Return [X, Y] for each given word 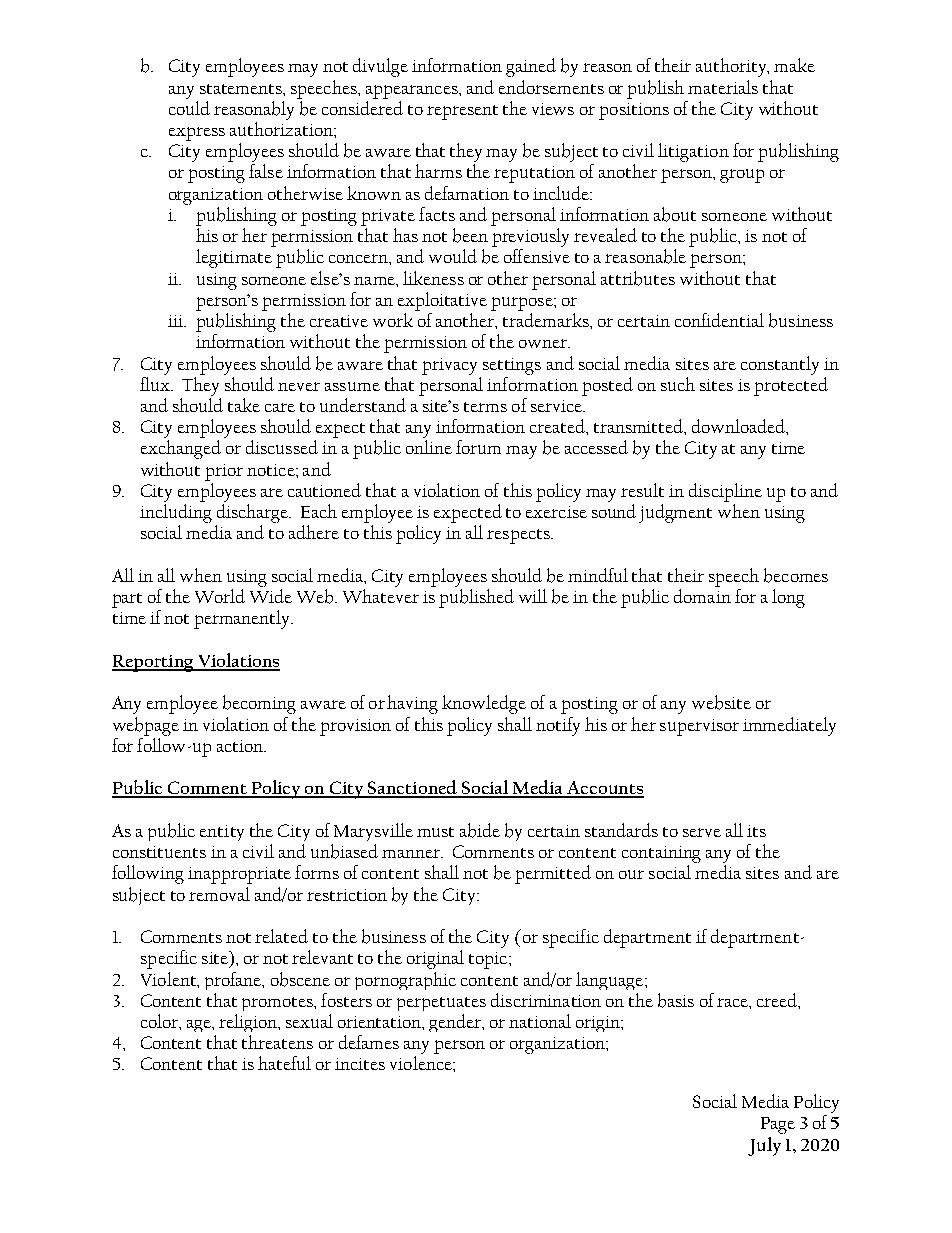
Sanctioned [413, 788]
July [764, 1146]
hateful [284, 1063]
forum [478, 447]
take [244, 405]
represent [462, 112]
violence [422, 1063]
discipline [725, 492]
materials [723, 87]
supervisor [699, 727]
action [241, 746]
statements [242, 89]
